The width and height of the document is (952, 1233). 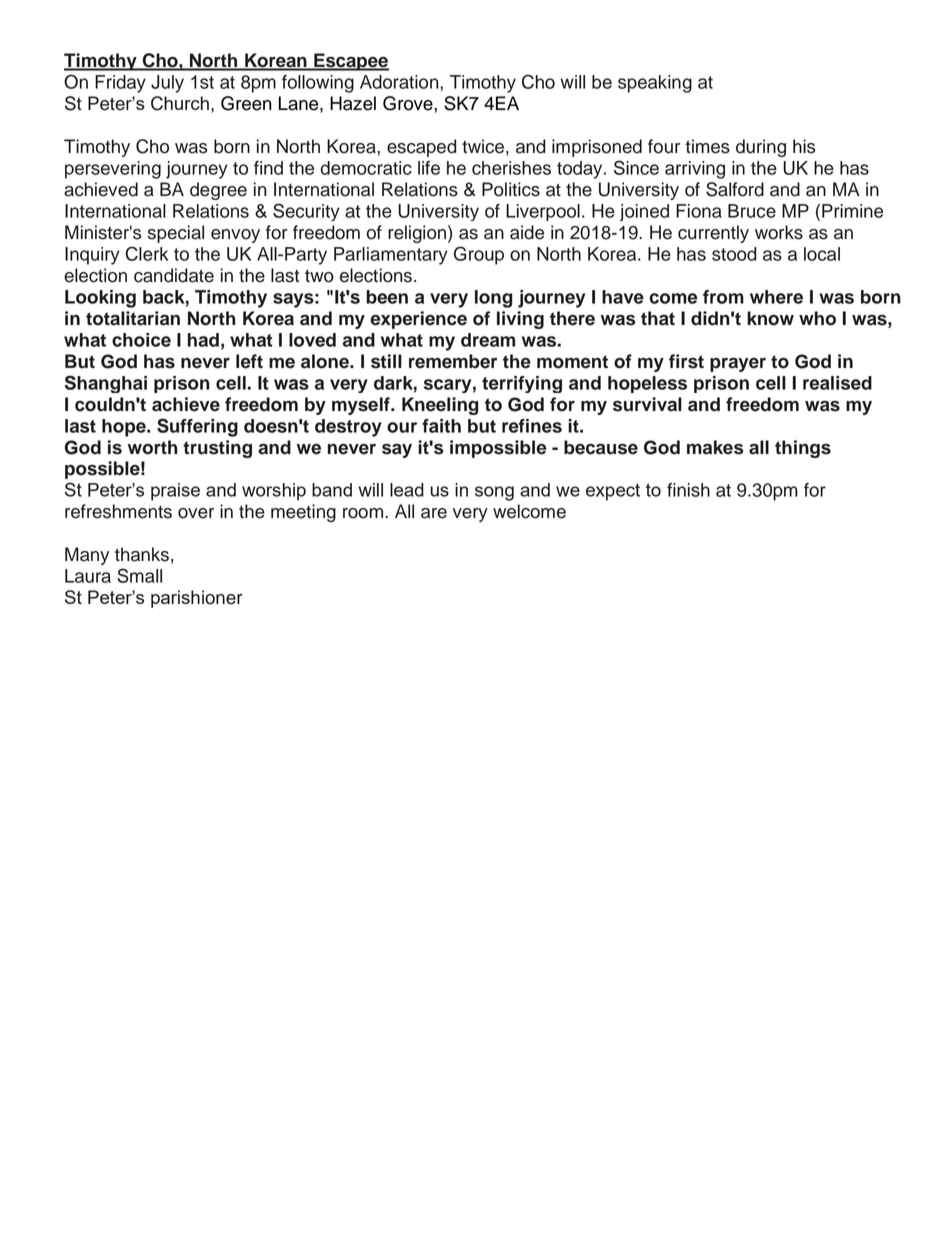 I want to click on Small, so click(x=139, y=575).
